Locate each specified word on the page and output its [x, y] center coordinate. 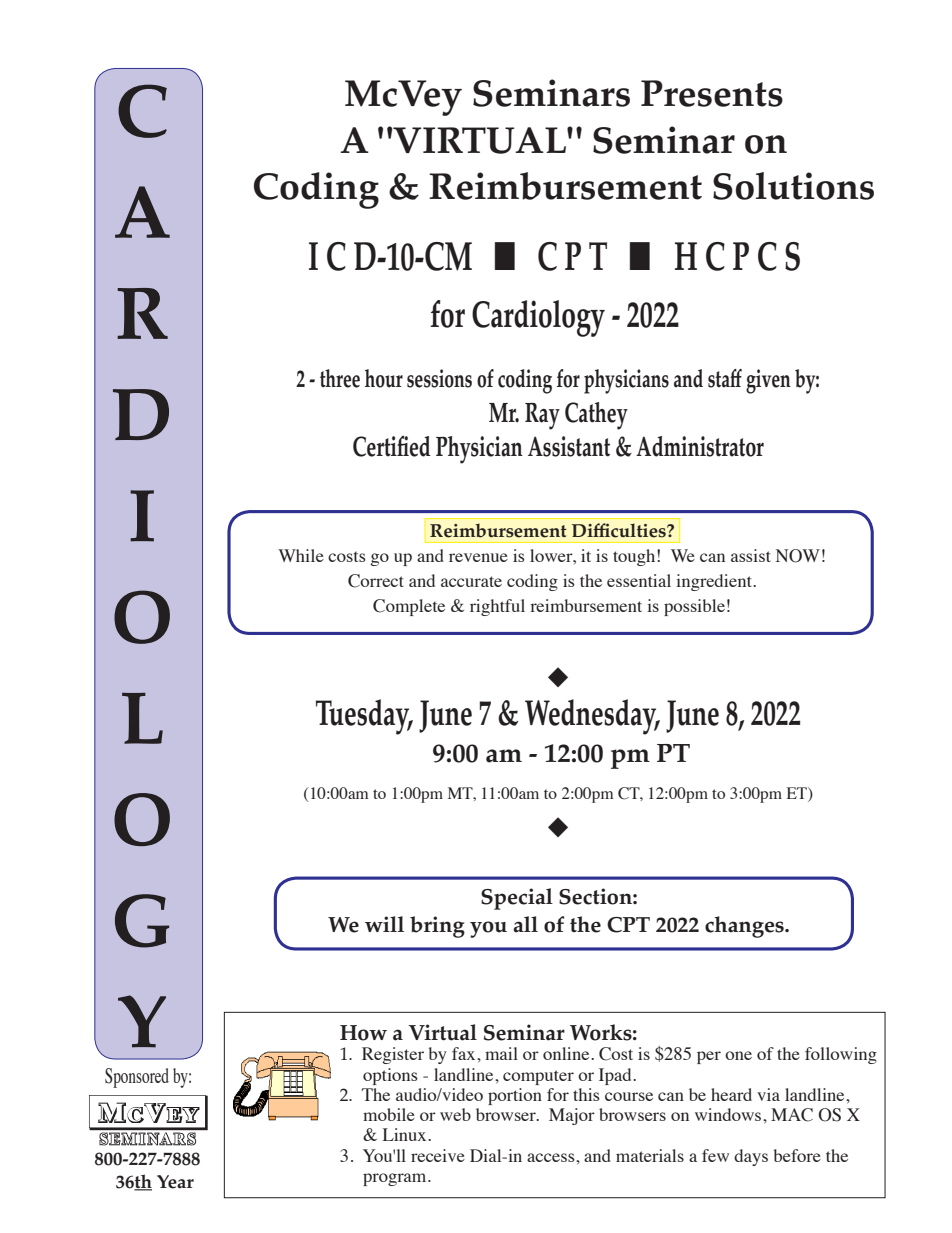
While [301, 555]
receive [438, 1155]
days [751, 1157]
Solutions [793, 186]
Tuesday [364, 717]
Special [517, 899]
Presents [712, 93]
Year [175, 1182]
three [340, 378]
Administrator [700, 446]
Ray [542, 416]
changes [745, 927]
